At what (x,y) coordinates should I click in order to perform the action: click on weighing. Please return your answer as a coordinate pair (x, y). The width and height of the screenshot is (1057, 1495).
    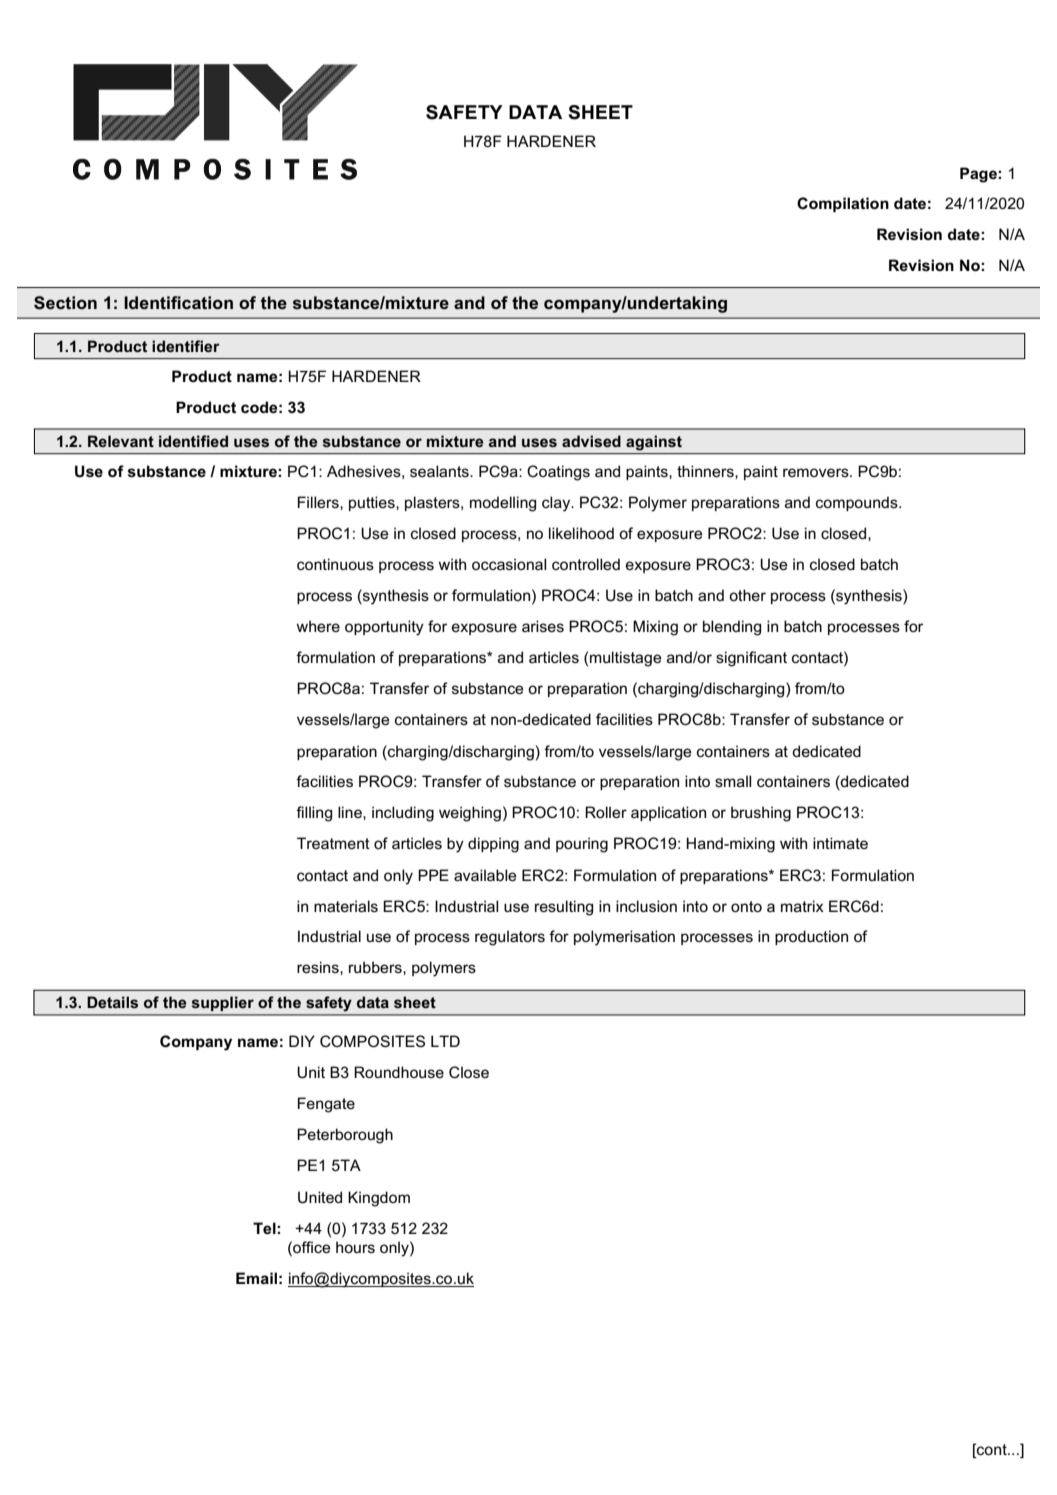
    Looking at the image, I should click on (470, 814).
